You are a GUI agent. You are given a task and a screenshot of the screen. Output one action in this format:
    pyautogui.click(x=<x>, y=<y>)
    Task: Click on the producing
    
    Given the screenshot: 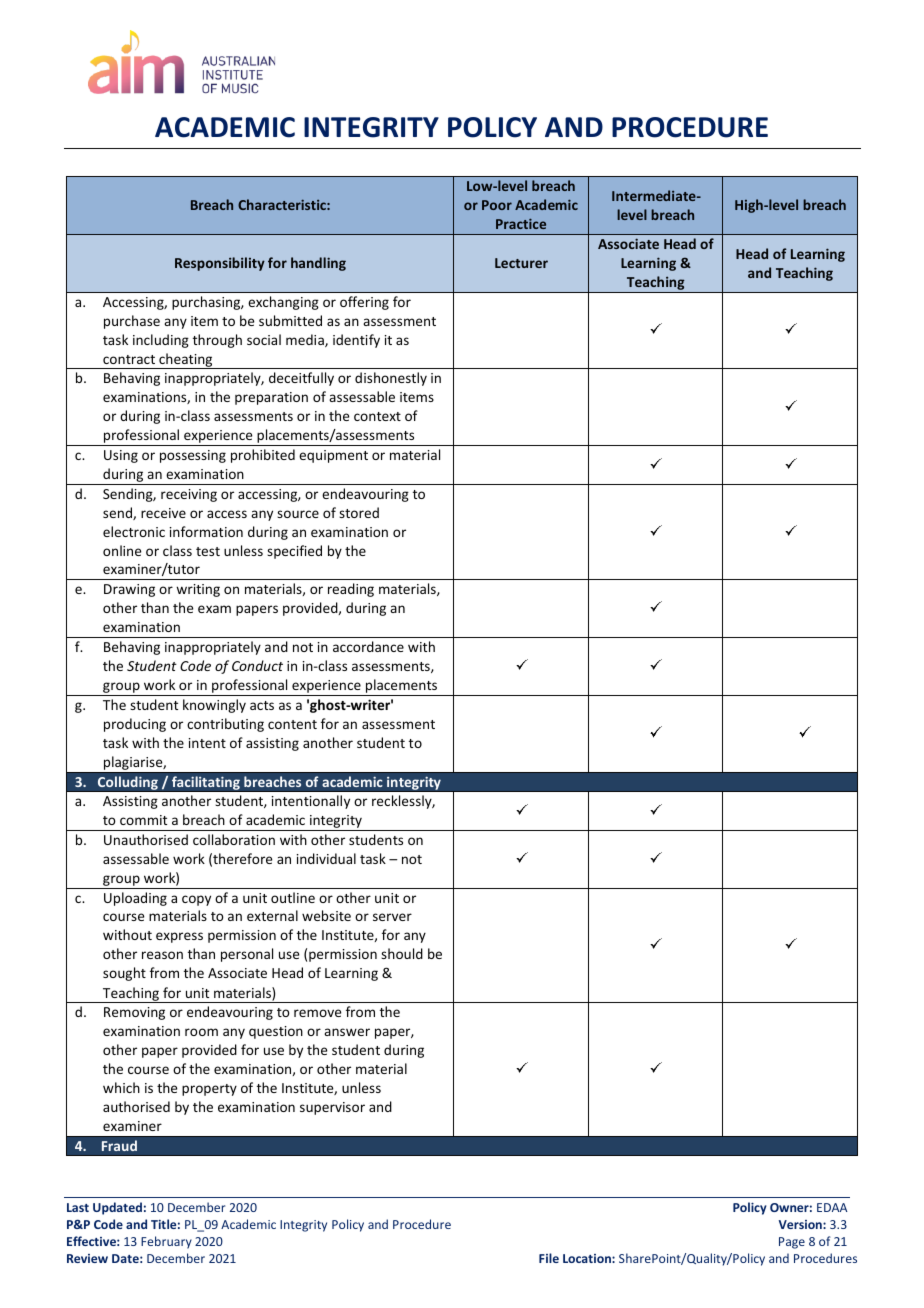 What is the action you would take?
    pyautogui.click(x=135, y=725)
